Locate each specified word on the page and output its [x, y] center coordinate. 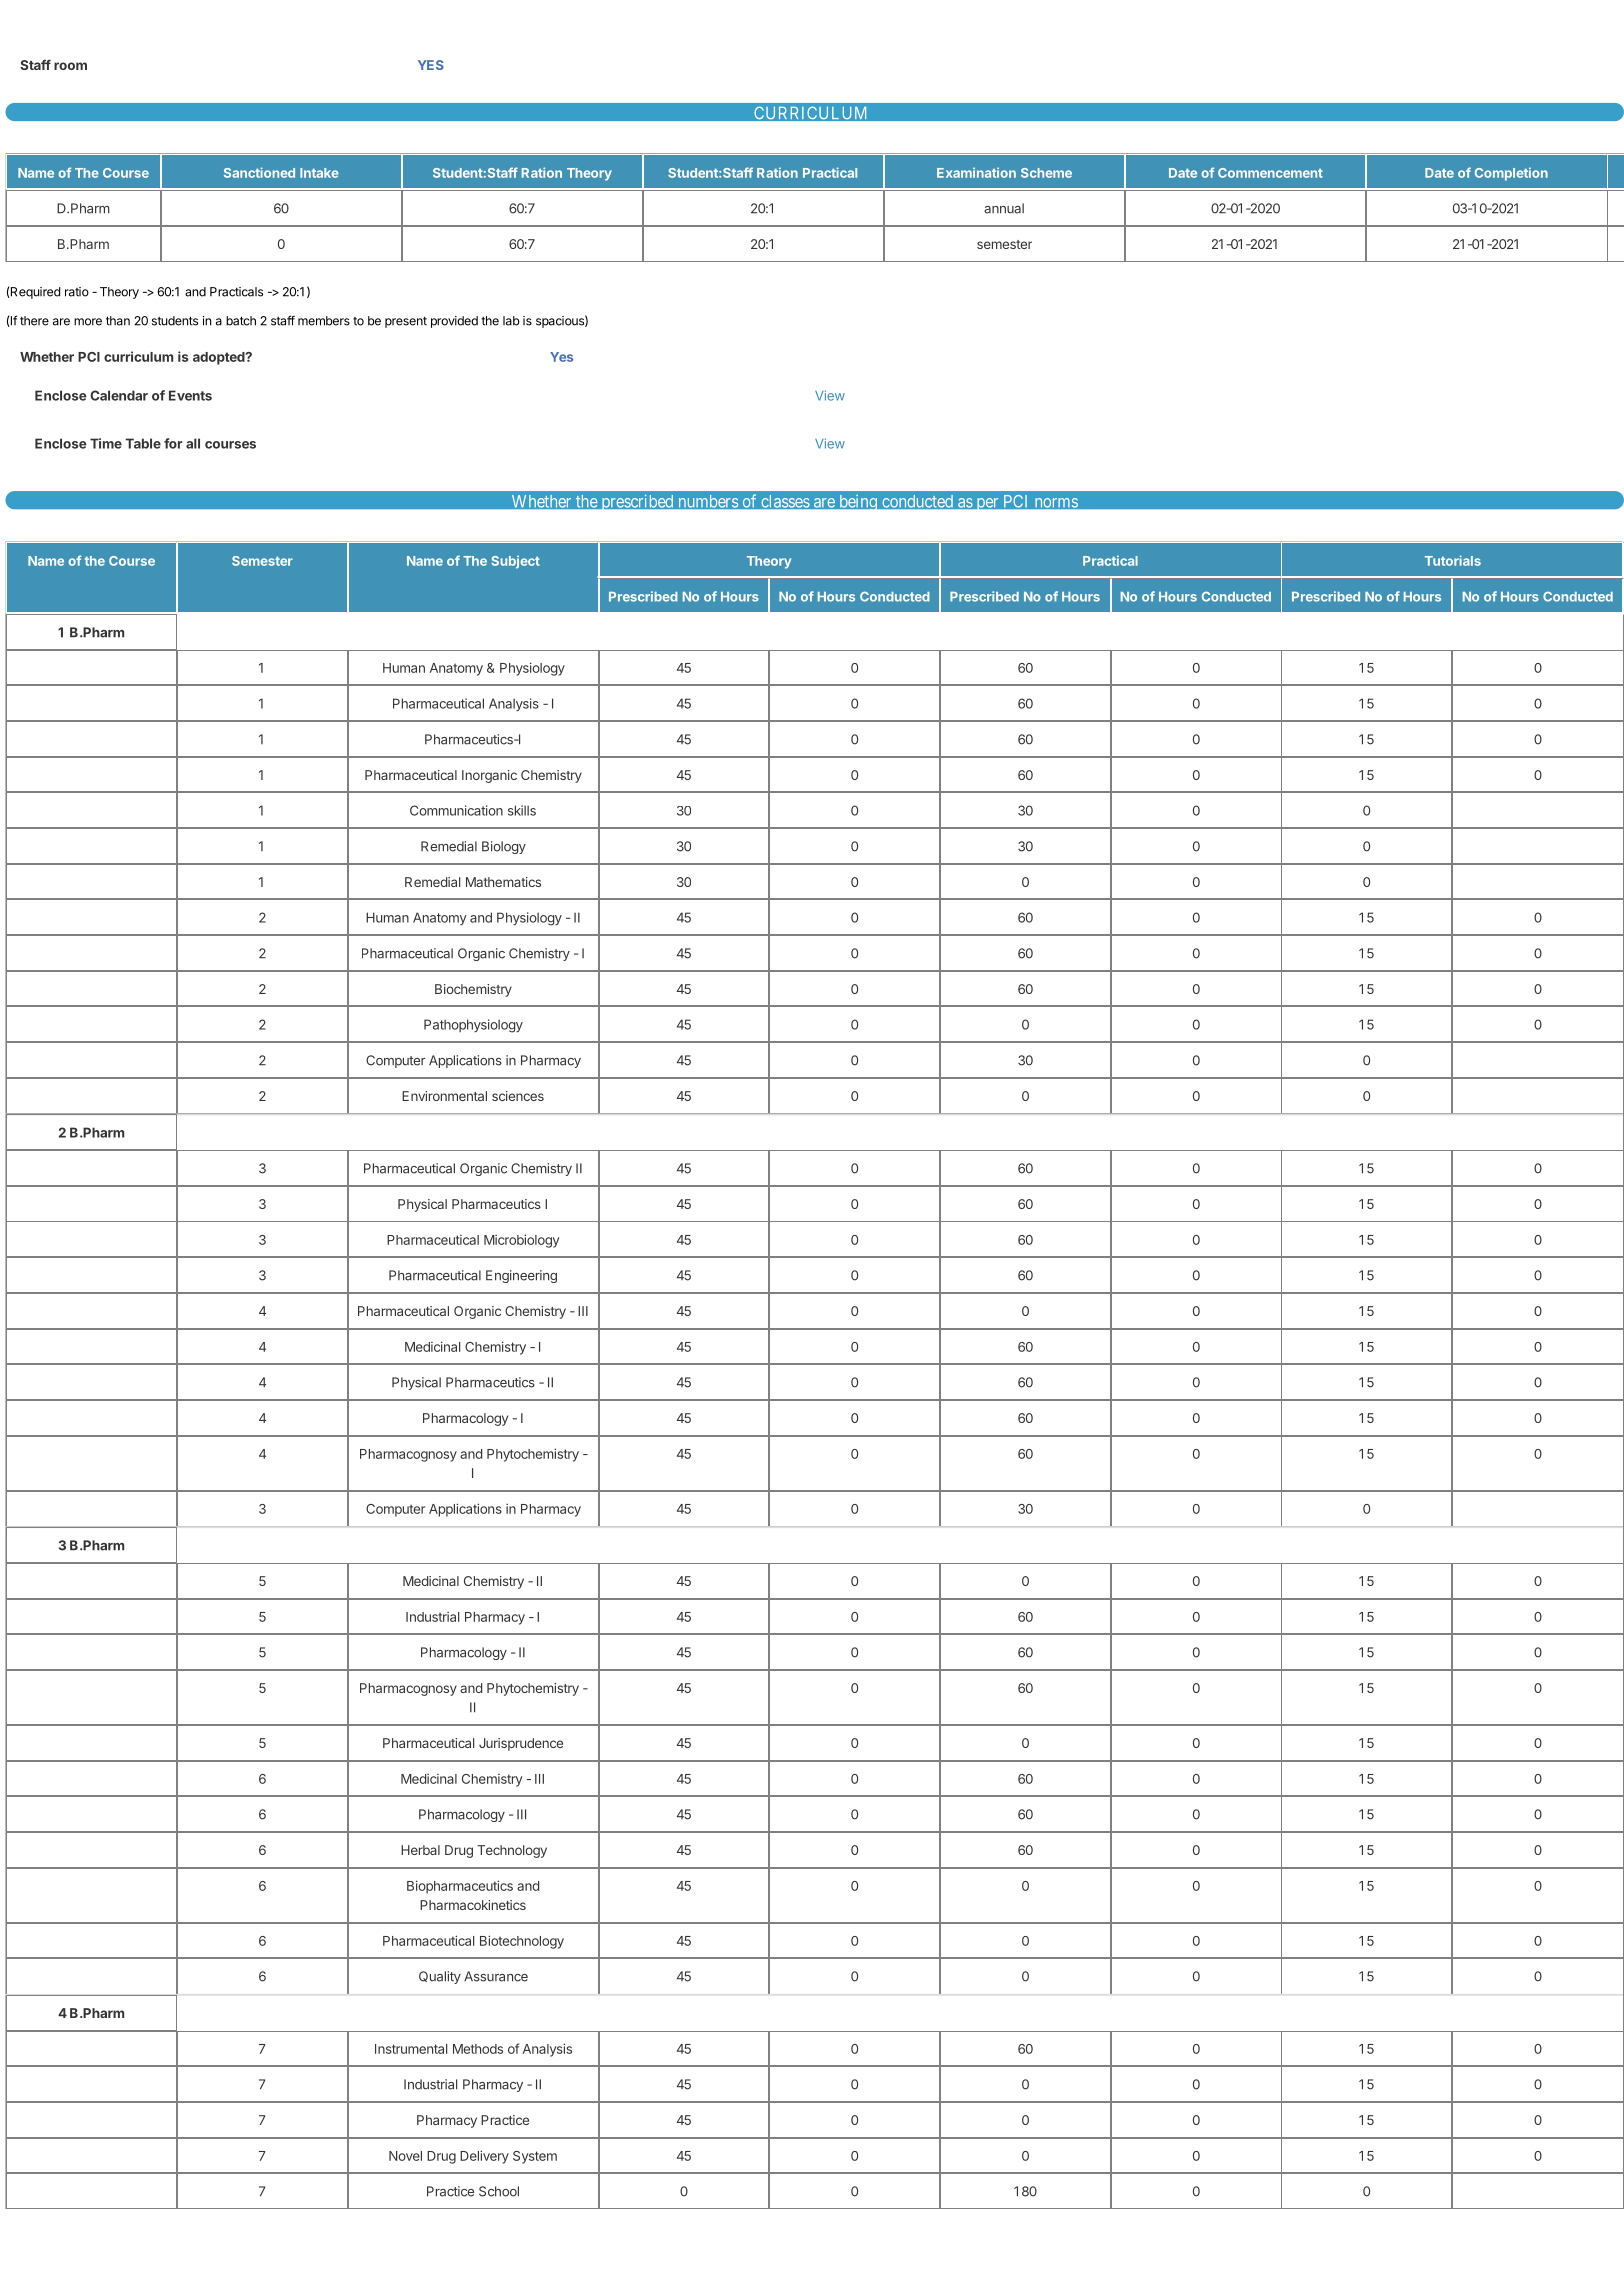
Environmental [444, 1096]
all [193, 443]
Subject [515, 562]
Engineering [521, 1276]
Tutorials [1453, 560]
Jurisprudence [521, 1744]
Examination [976, 172]
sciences [518, 1096]
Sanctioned [259, 172]
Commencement [1270, 173]
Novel [405, 2156]
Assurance [496, 1976]
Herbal [420, 1850]
